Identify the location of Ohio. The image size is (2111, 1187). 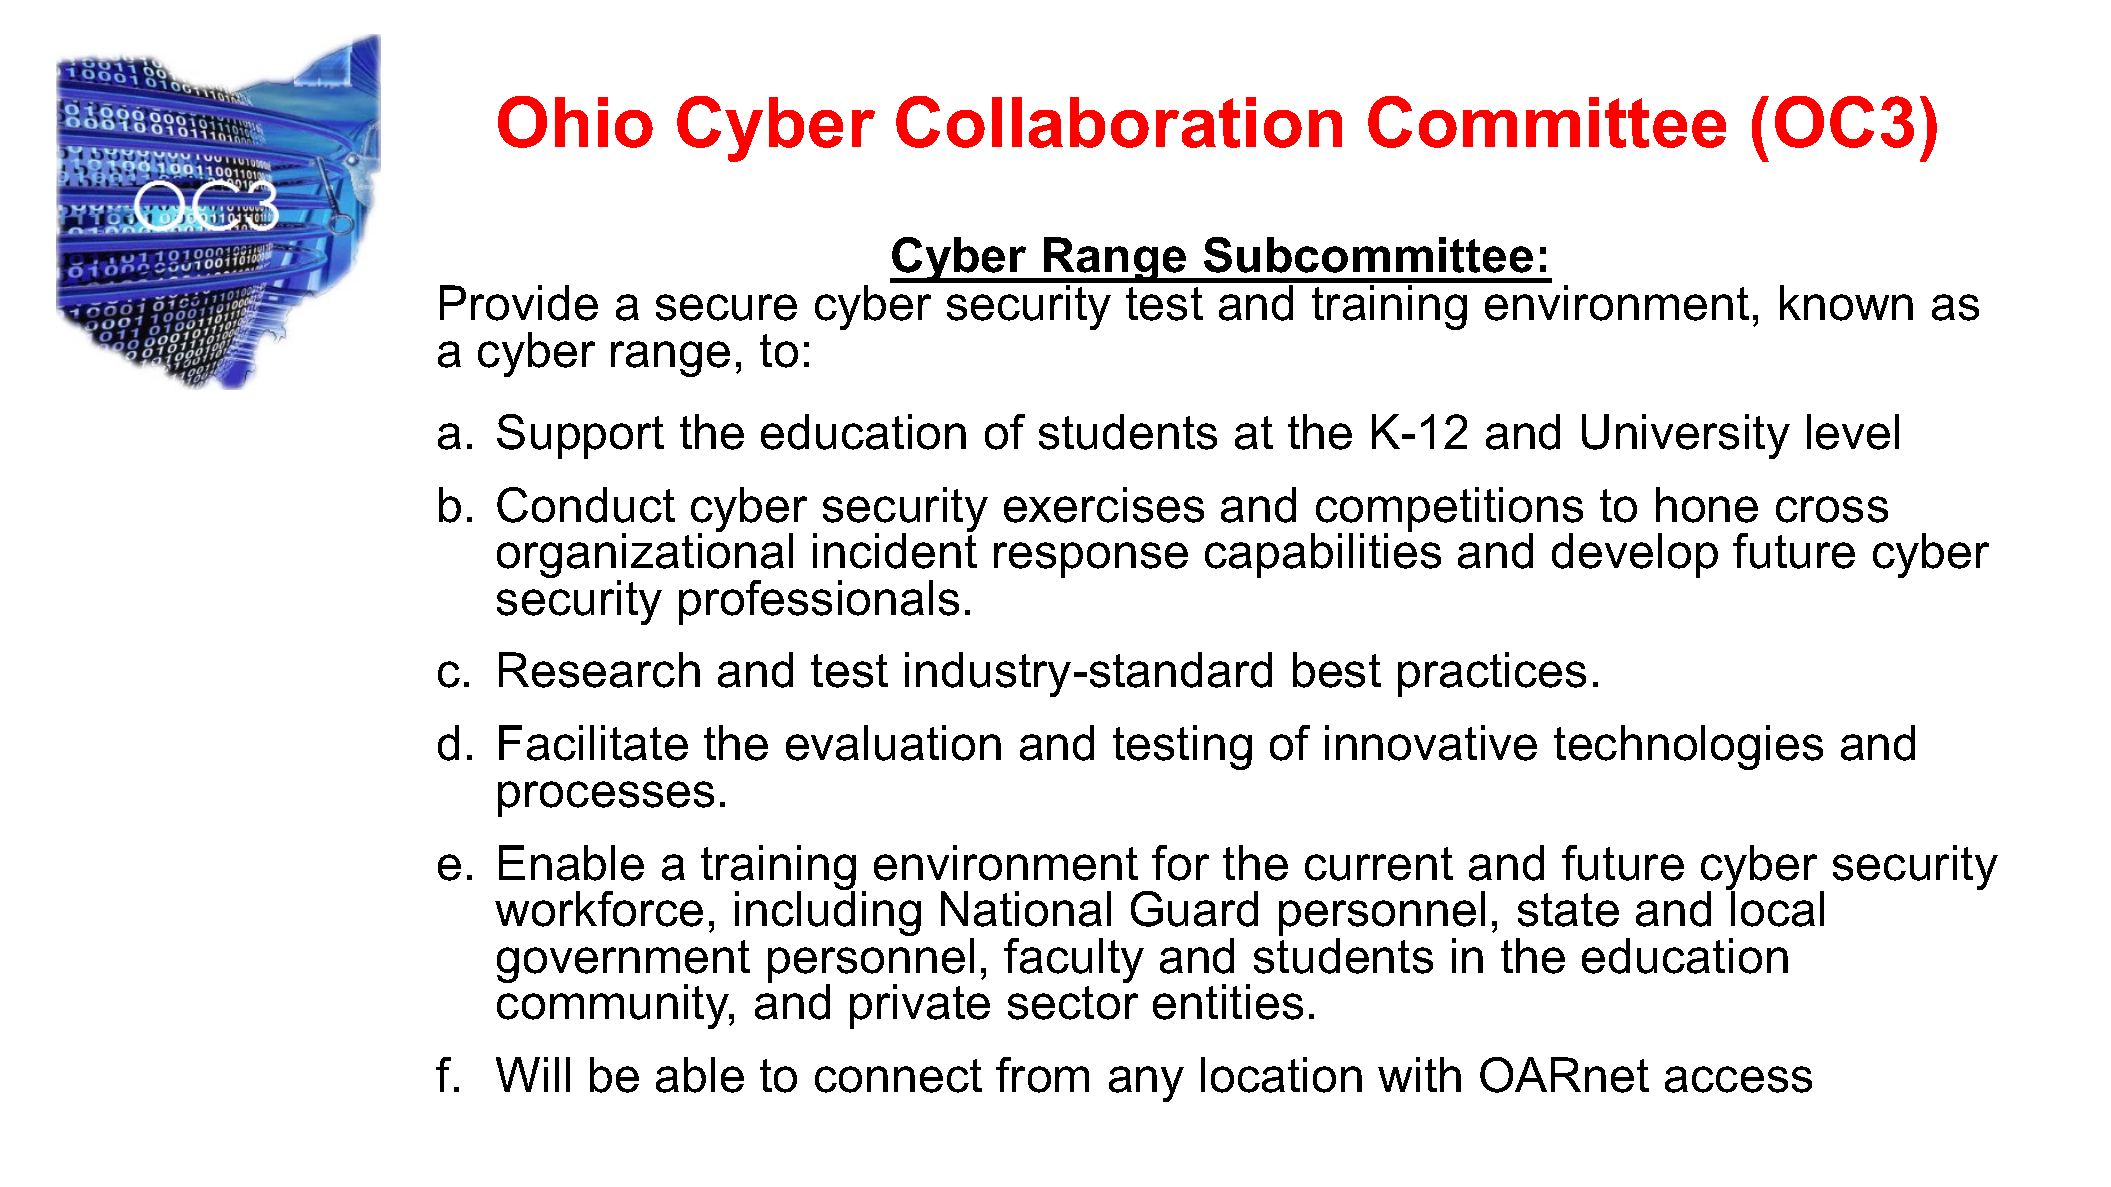
(575, 122).
